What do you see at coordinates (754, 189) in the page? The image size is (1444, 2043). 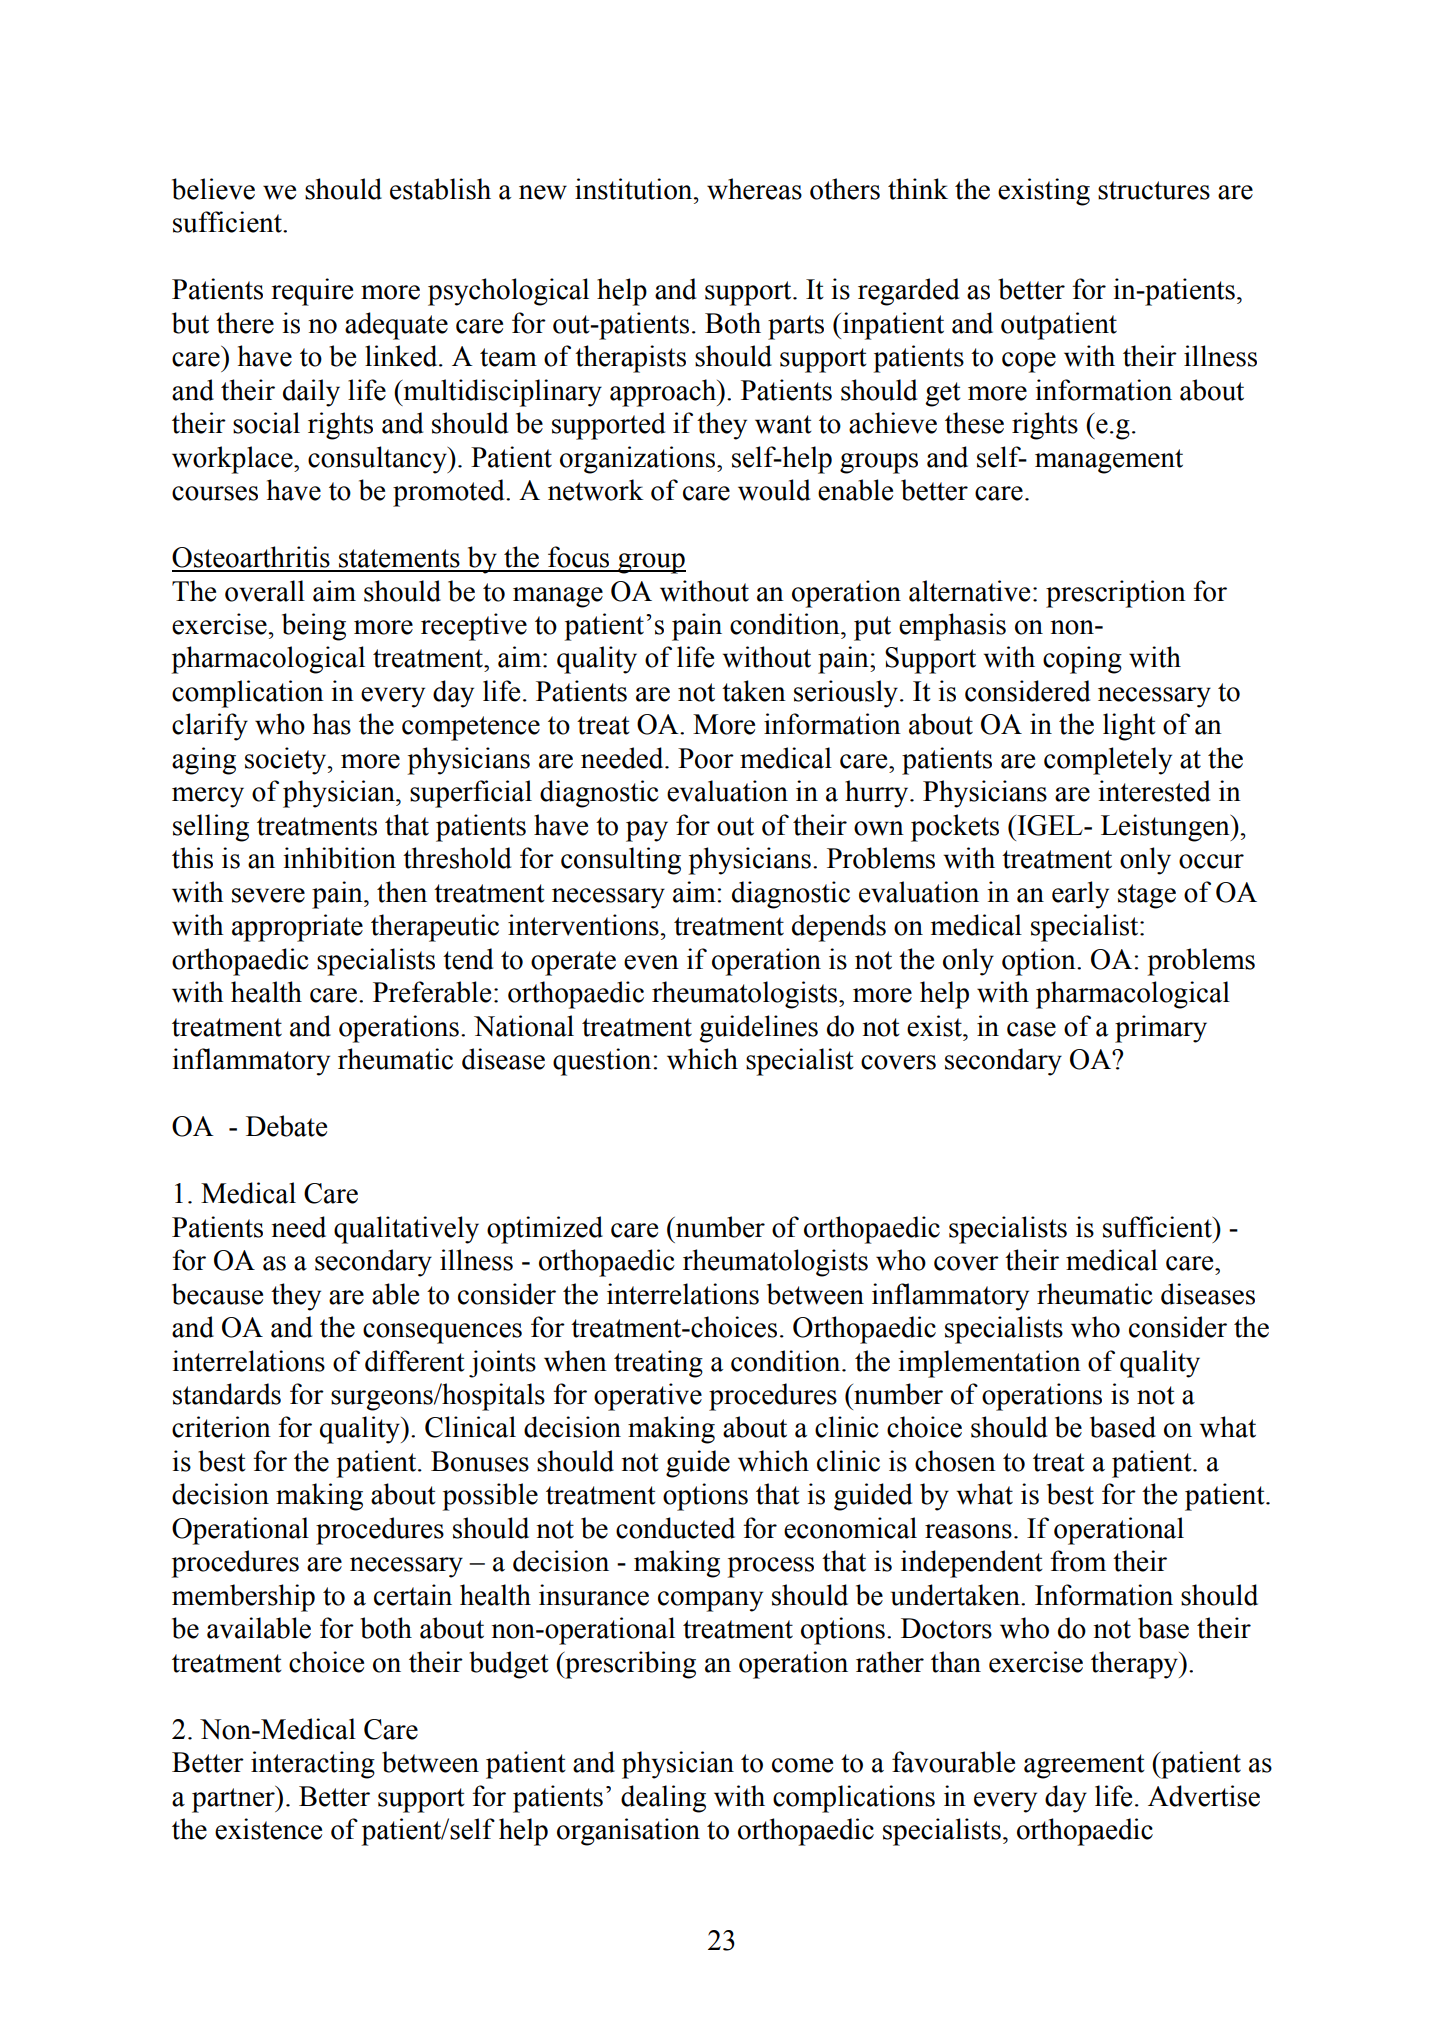 I see `whereas` at bounding box center [754, 189].
